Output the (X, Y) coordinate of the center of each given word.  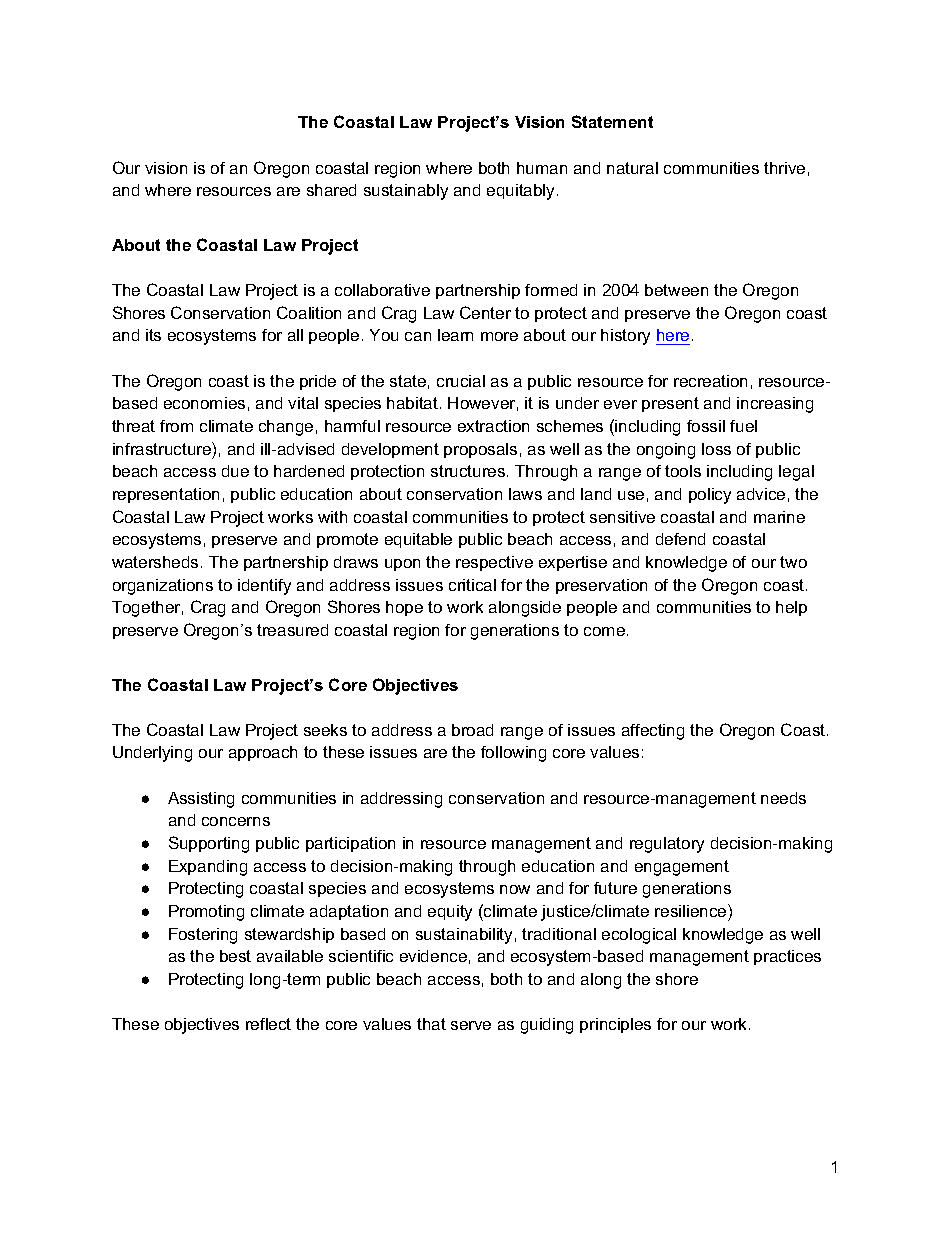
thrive (784, 168)
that (431, 1024)
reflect (268, 1024)
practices (787, 957)
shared (331, 190)
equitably (522, 192)
